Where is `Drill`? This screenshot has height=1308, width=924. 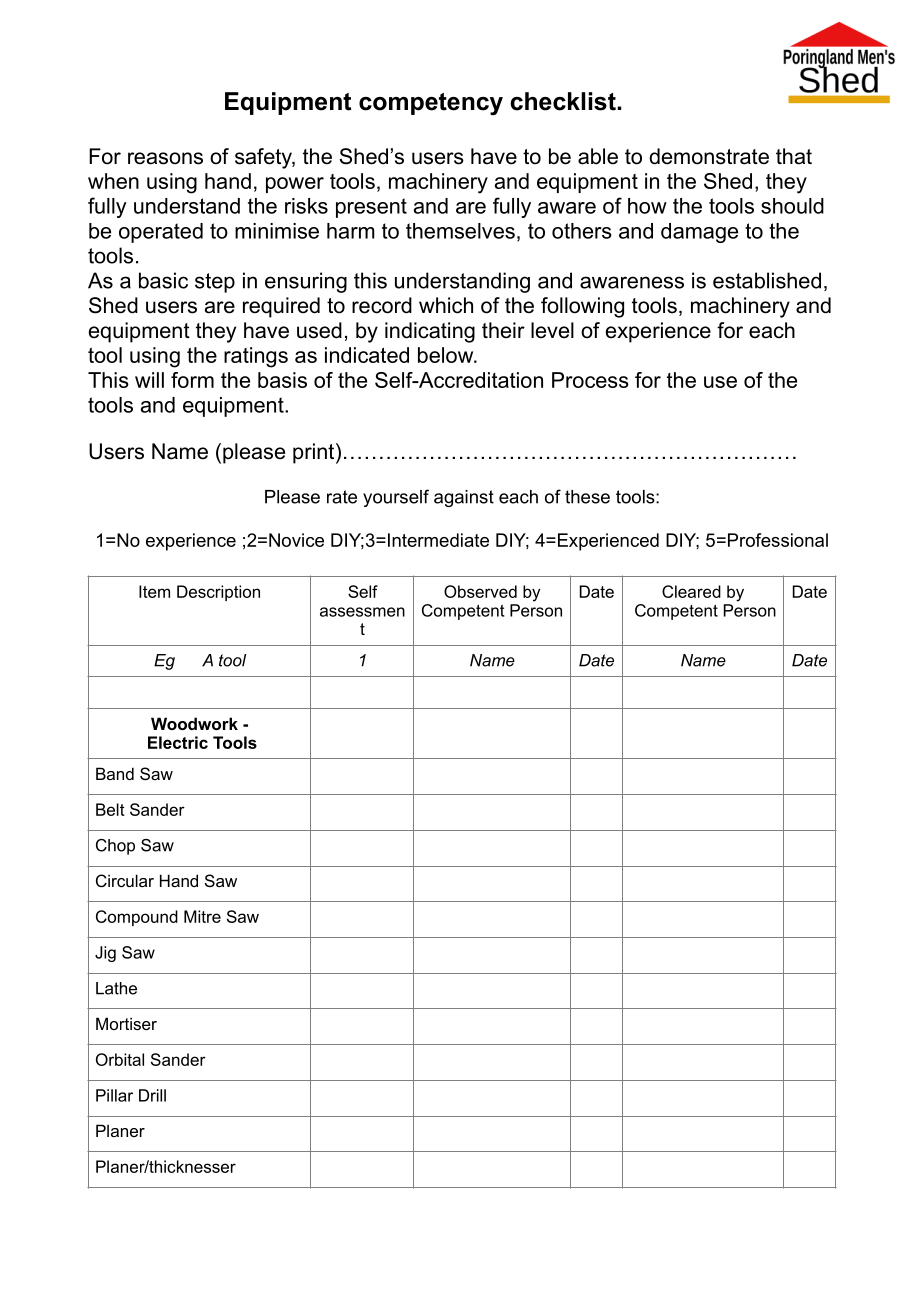
Drill is located at coordinates (152, 1095).
